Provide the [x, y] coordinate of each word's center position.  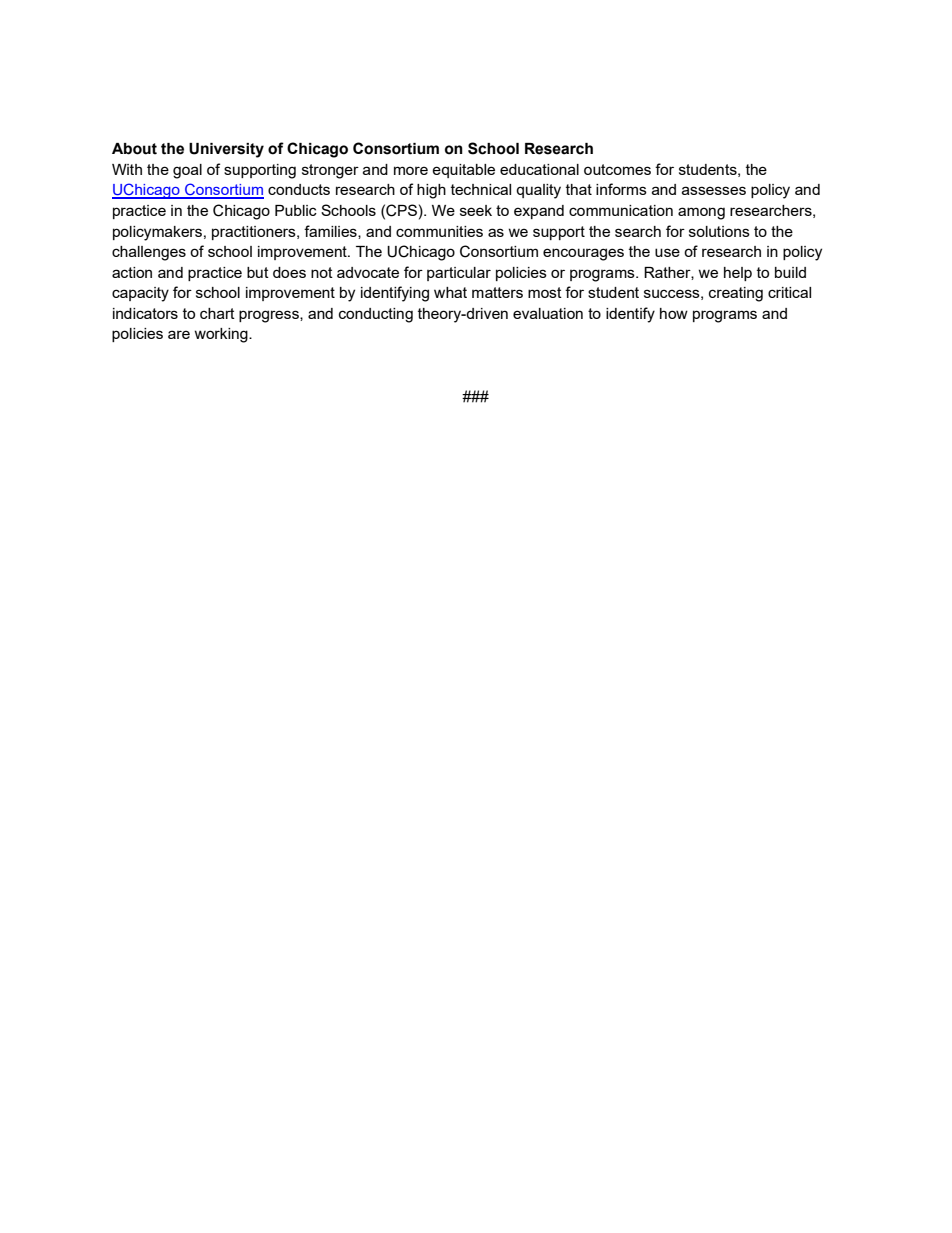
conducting [376, 315]
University [226, 150]
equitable [463, 171]
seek [476, 210]
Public [296, 210]
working [222, 335]
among [701, 213]
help [738, 274]
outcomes [617, 169]
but [258, 272]
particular [459, 274]
